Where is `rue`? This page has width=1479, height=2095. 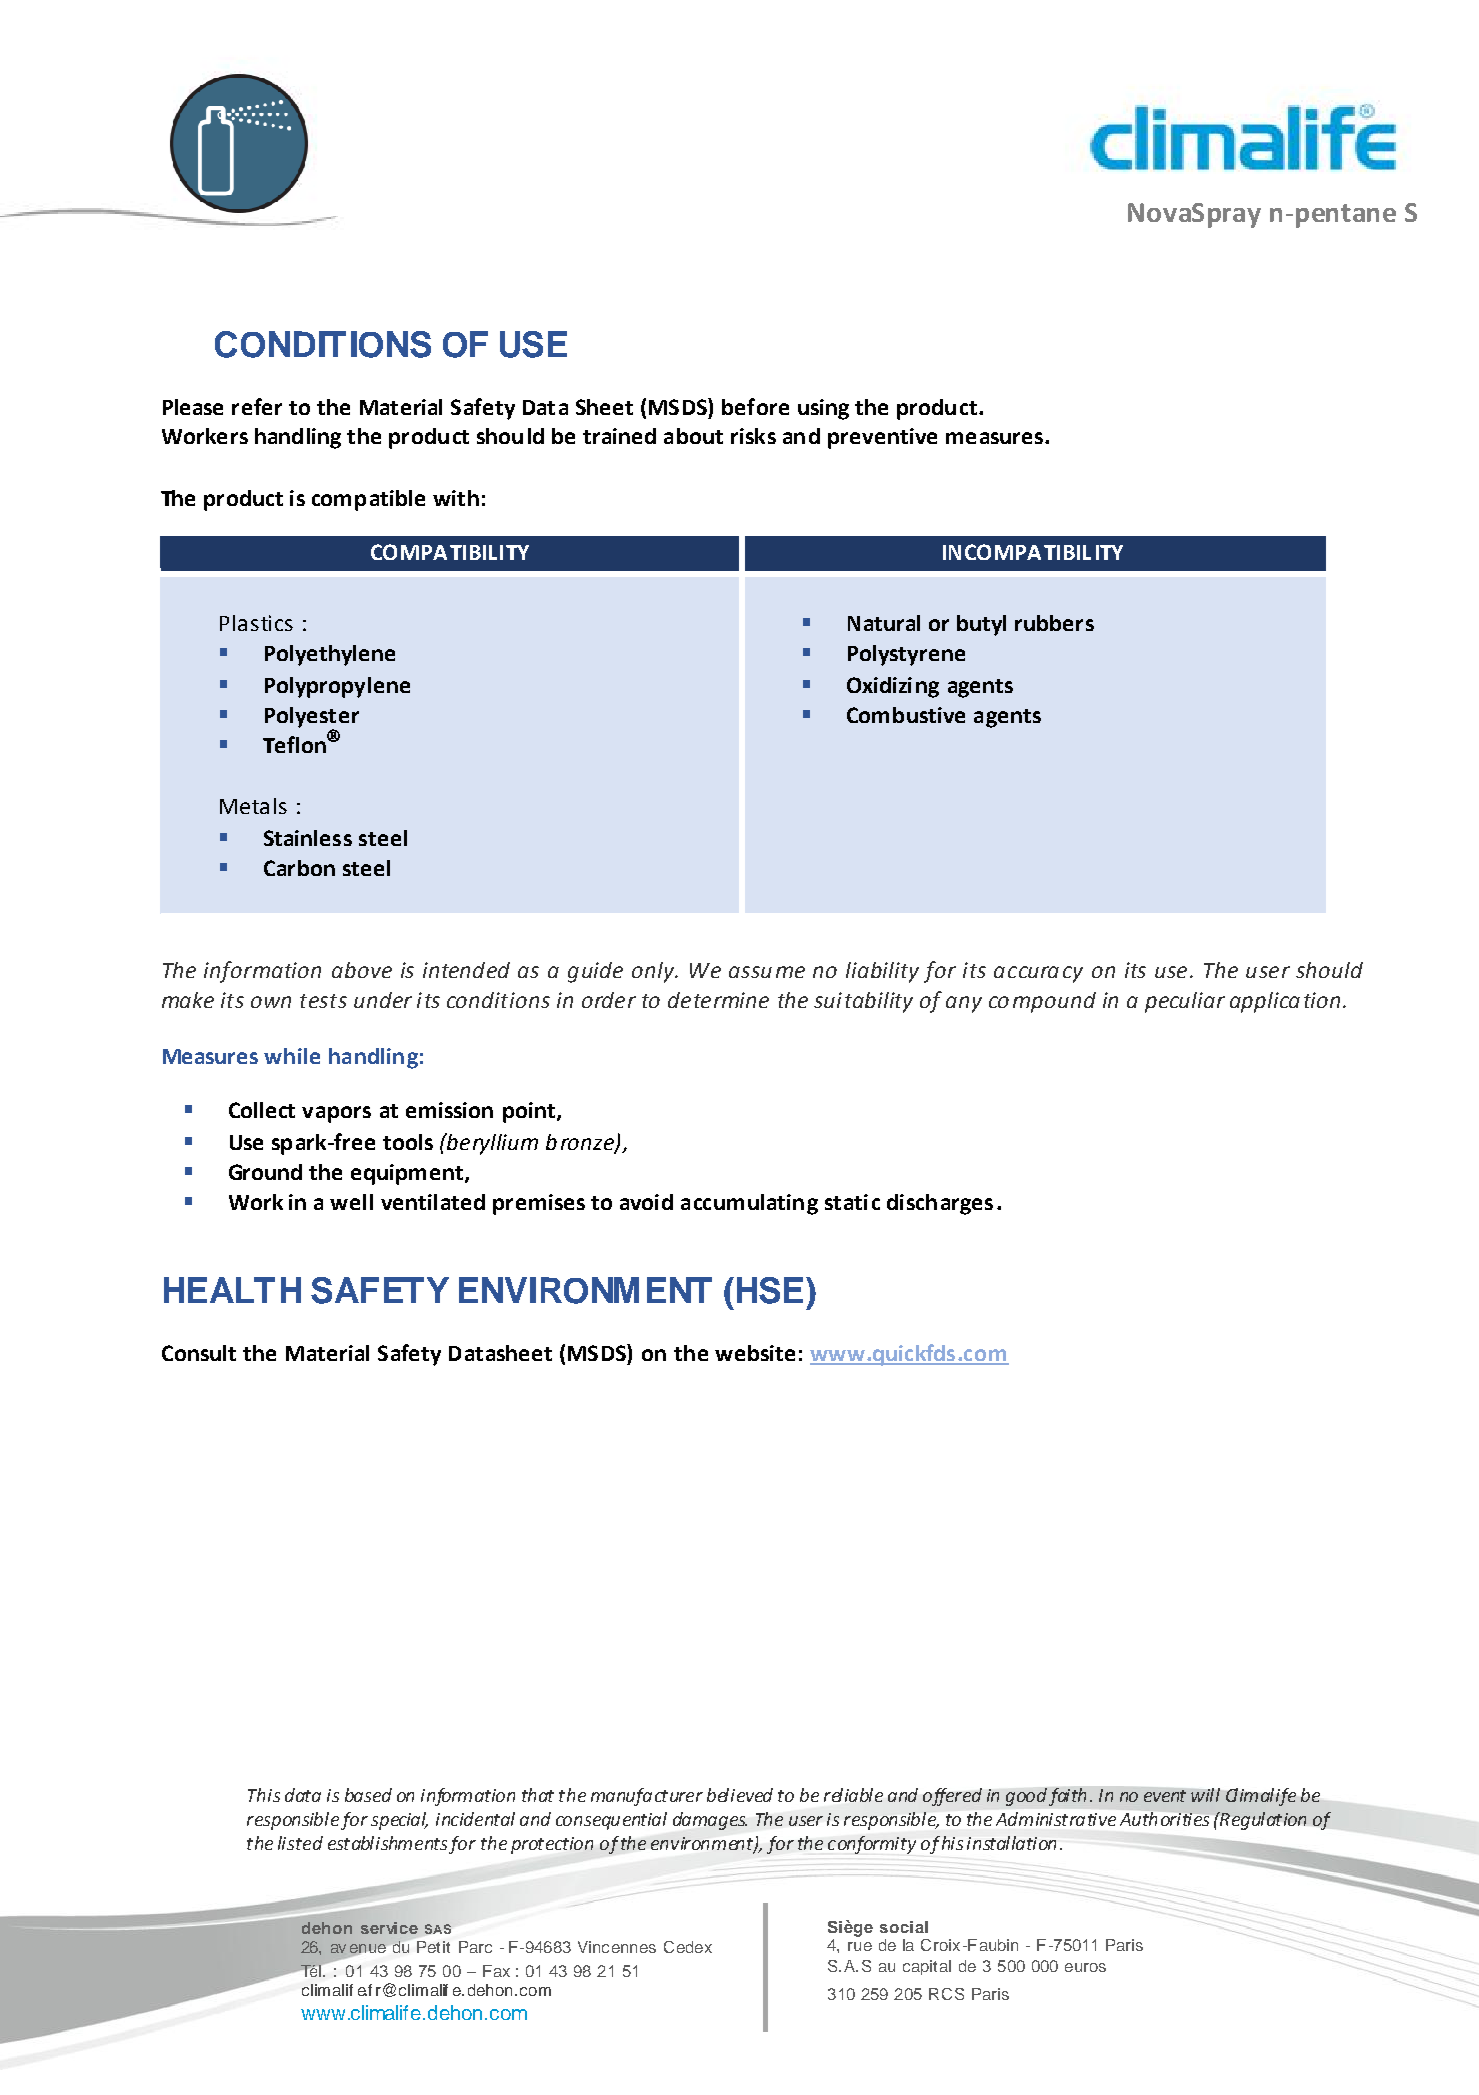 rue is located at coordinates (860, 1946).
